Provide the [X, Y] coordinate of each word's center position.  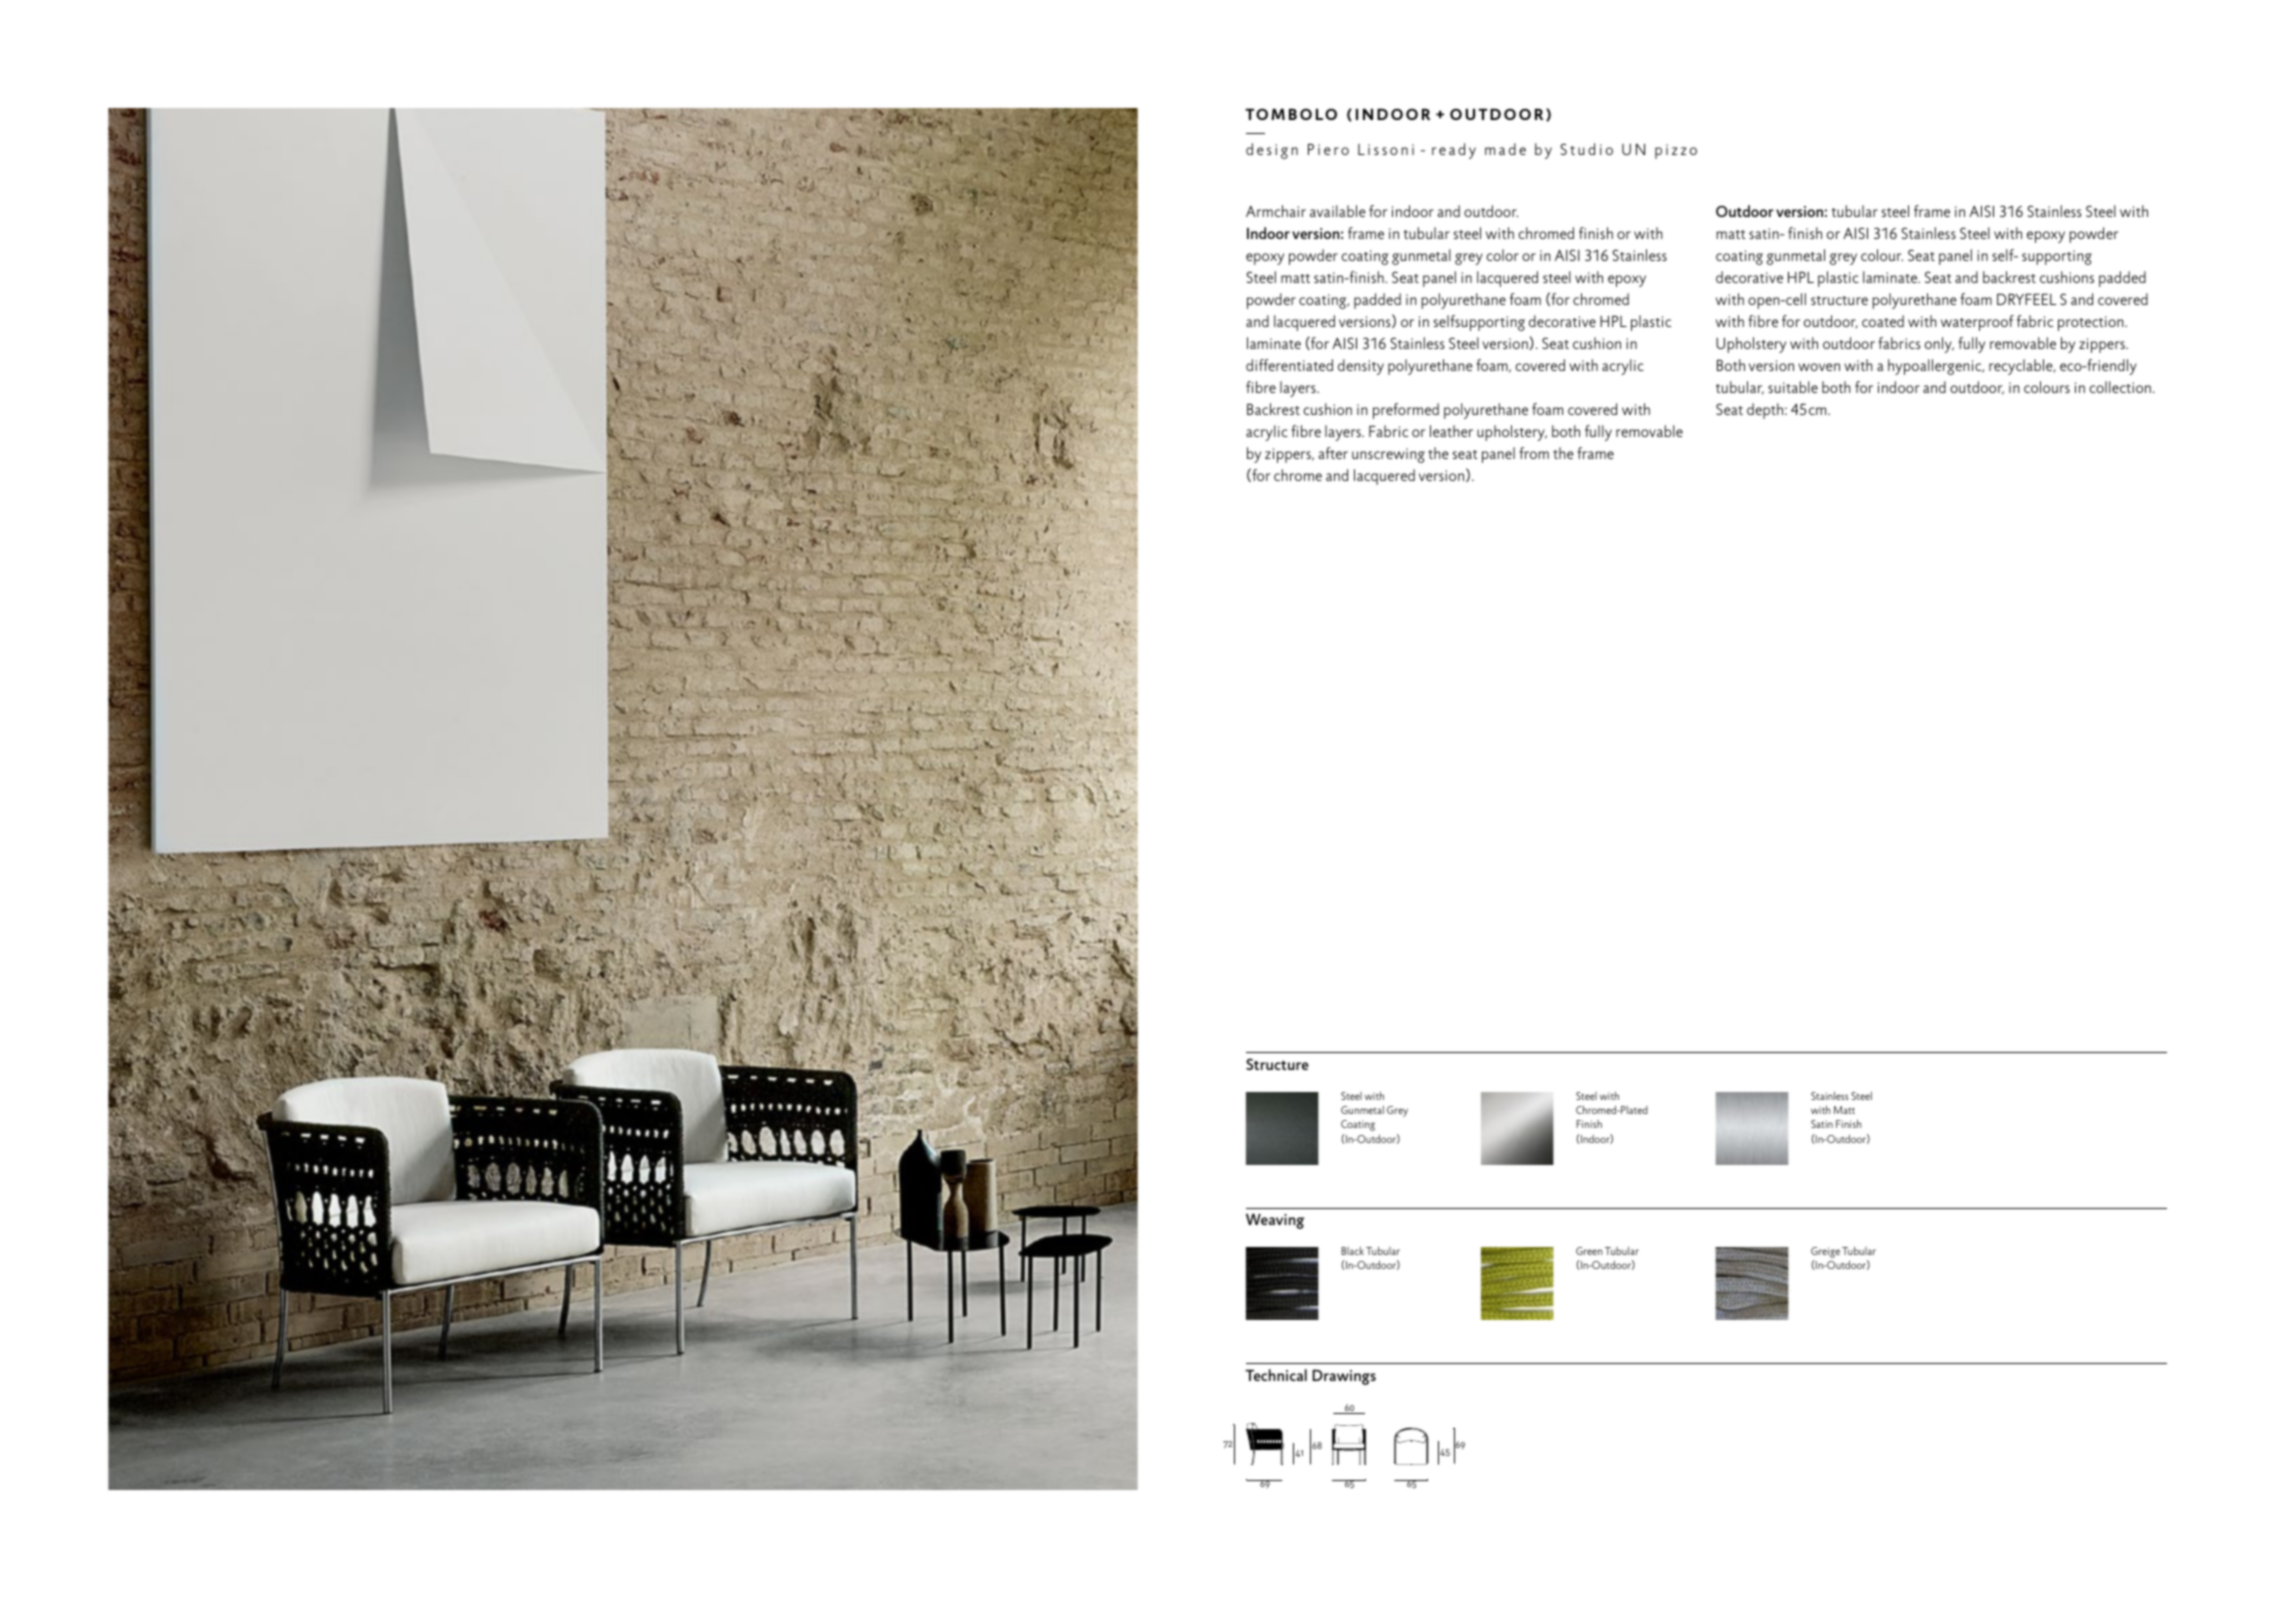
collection [2120, 387]
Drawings [1344, 1377]
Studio [1586, 149]
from [1534, 453]
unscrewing [1388, 455]
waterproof [1977, 323]
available [1337, 211]
